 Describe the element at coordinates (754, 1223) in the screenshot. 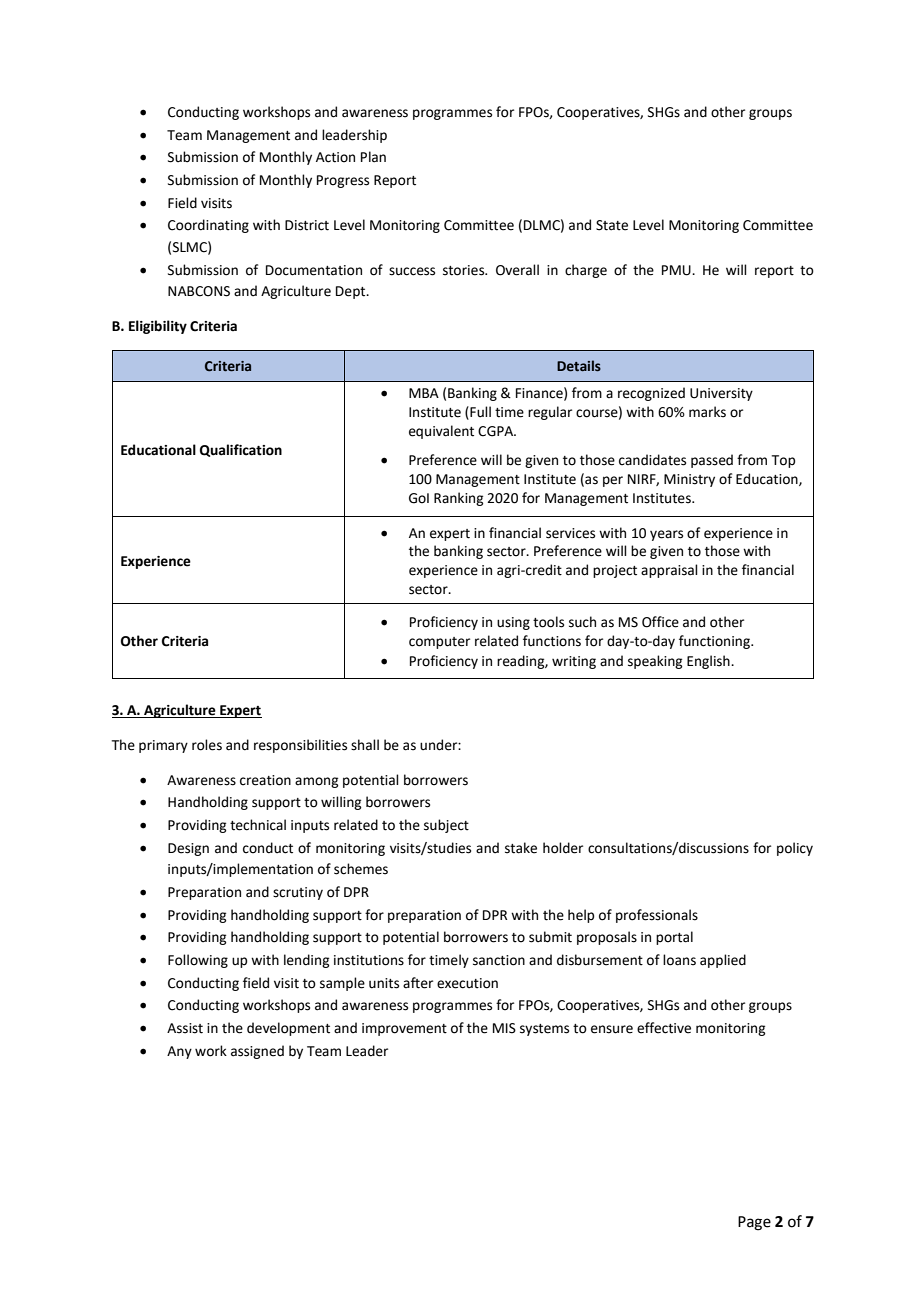

I see `Page` at that location.
